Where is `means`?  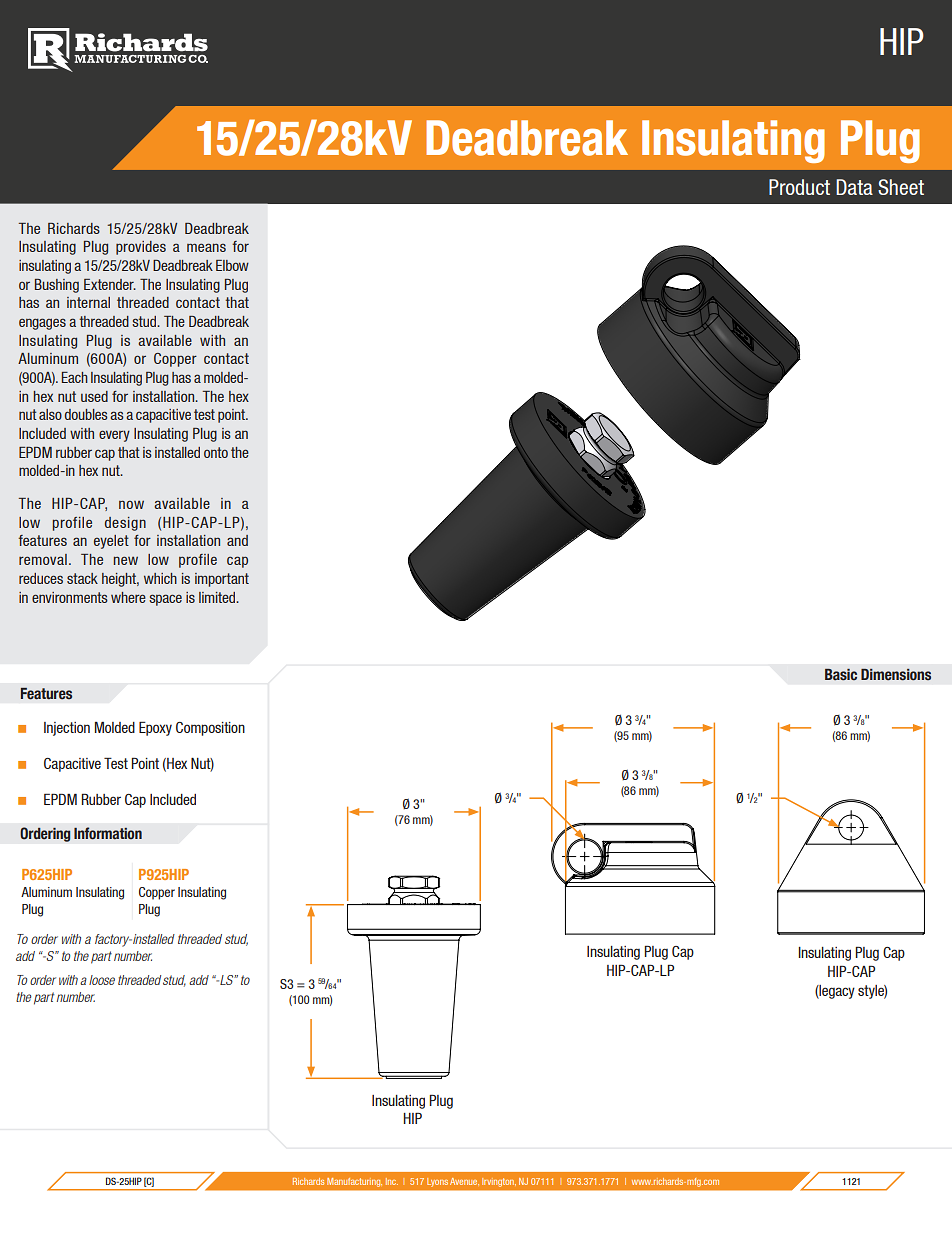 means is located at coordinates (206, 247).
